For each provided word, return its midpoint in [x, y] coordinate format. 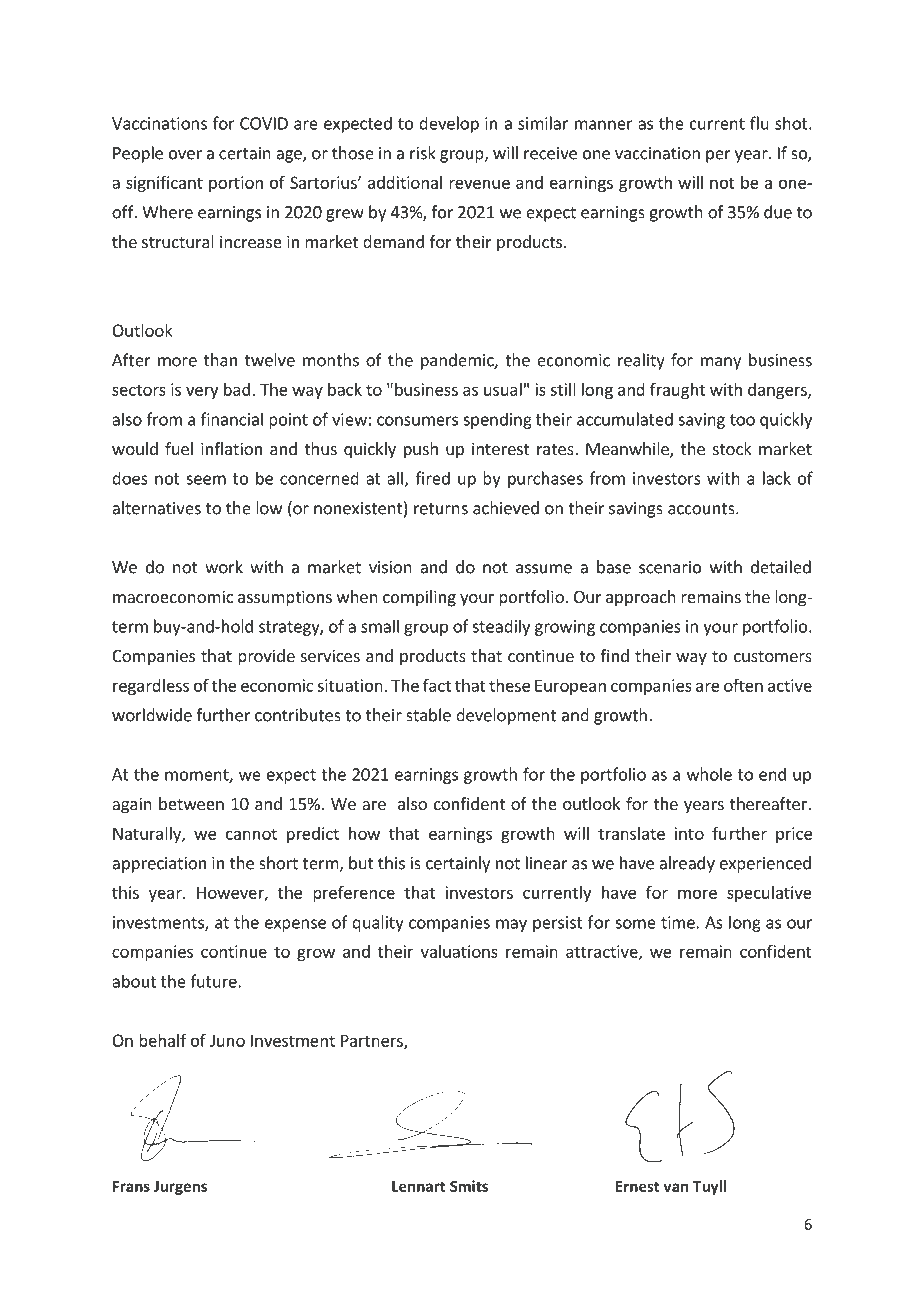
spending [497, 420]
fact [437, 685]
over [185, 155]
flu [759, 123]
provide [266, 657]
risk [423, 153]
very [202, 393]
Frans [131, 1186]
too [742, 420]
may [511, 925]
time [678, 922]
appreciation [159, 865]
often [743, 685]
